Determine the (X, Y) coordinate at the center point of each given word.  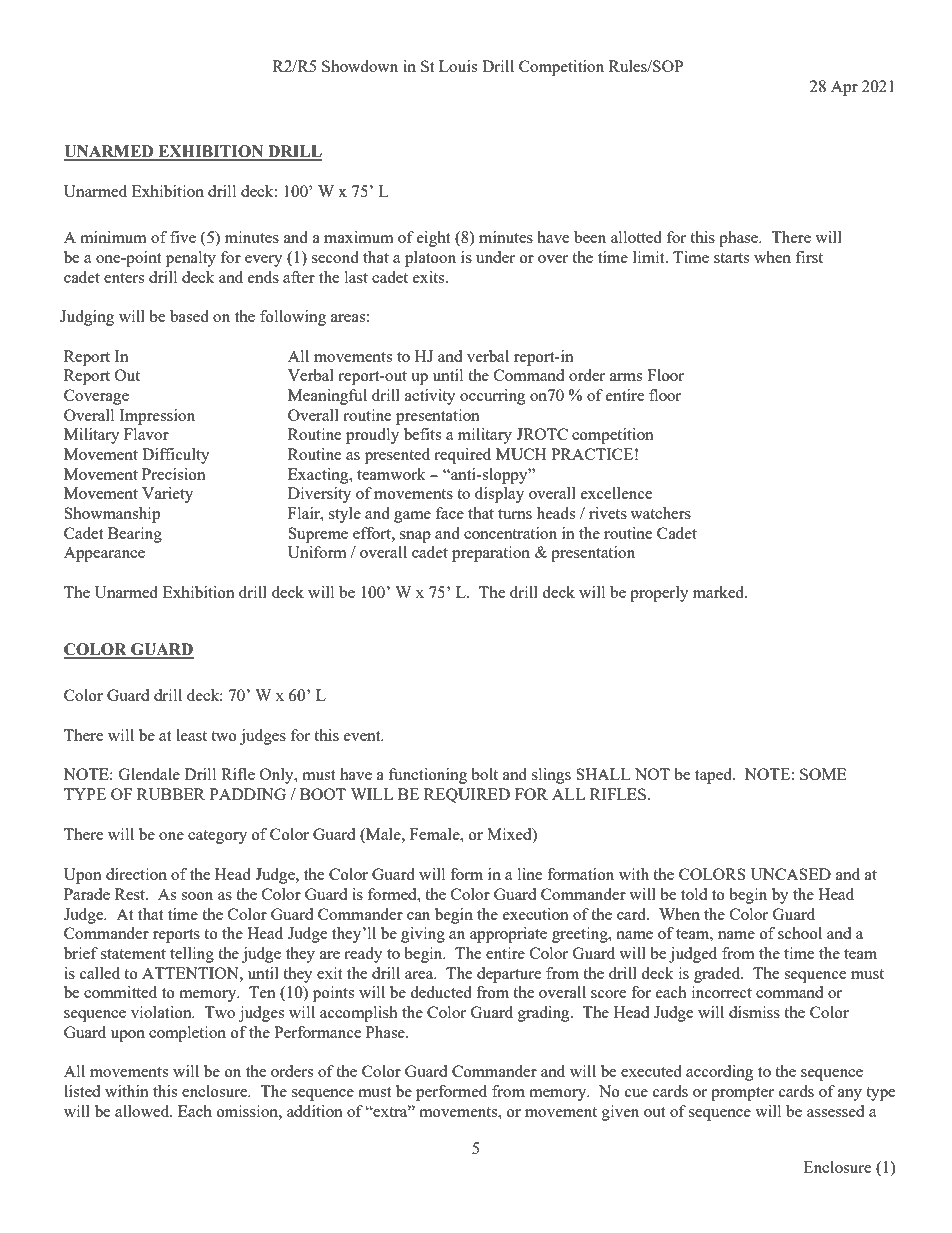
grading (545, 1014)
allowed (143, 1111)
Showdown (360, 66)
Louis (458, 66)
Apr (844, 88)
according (720, 1073)
